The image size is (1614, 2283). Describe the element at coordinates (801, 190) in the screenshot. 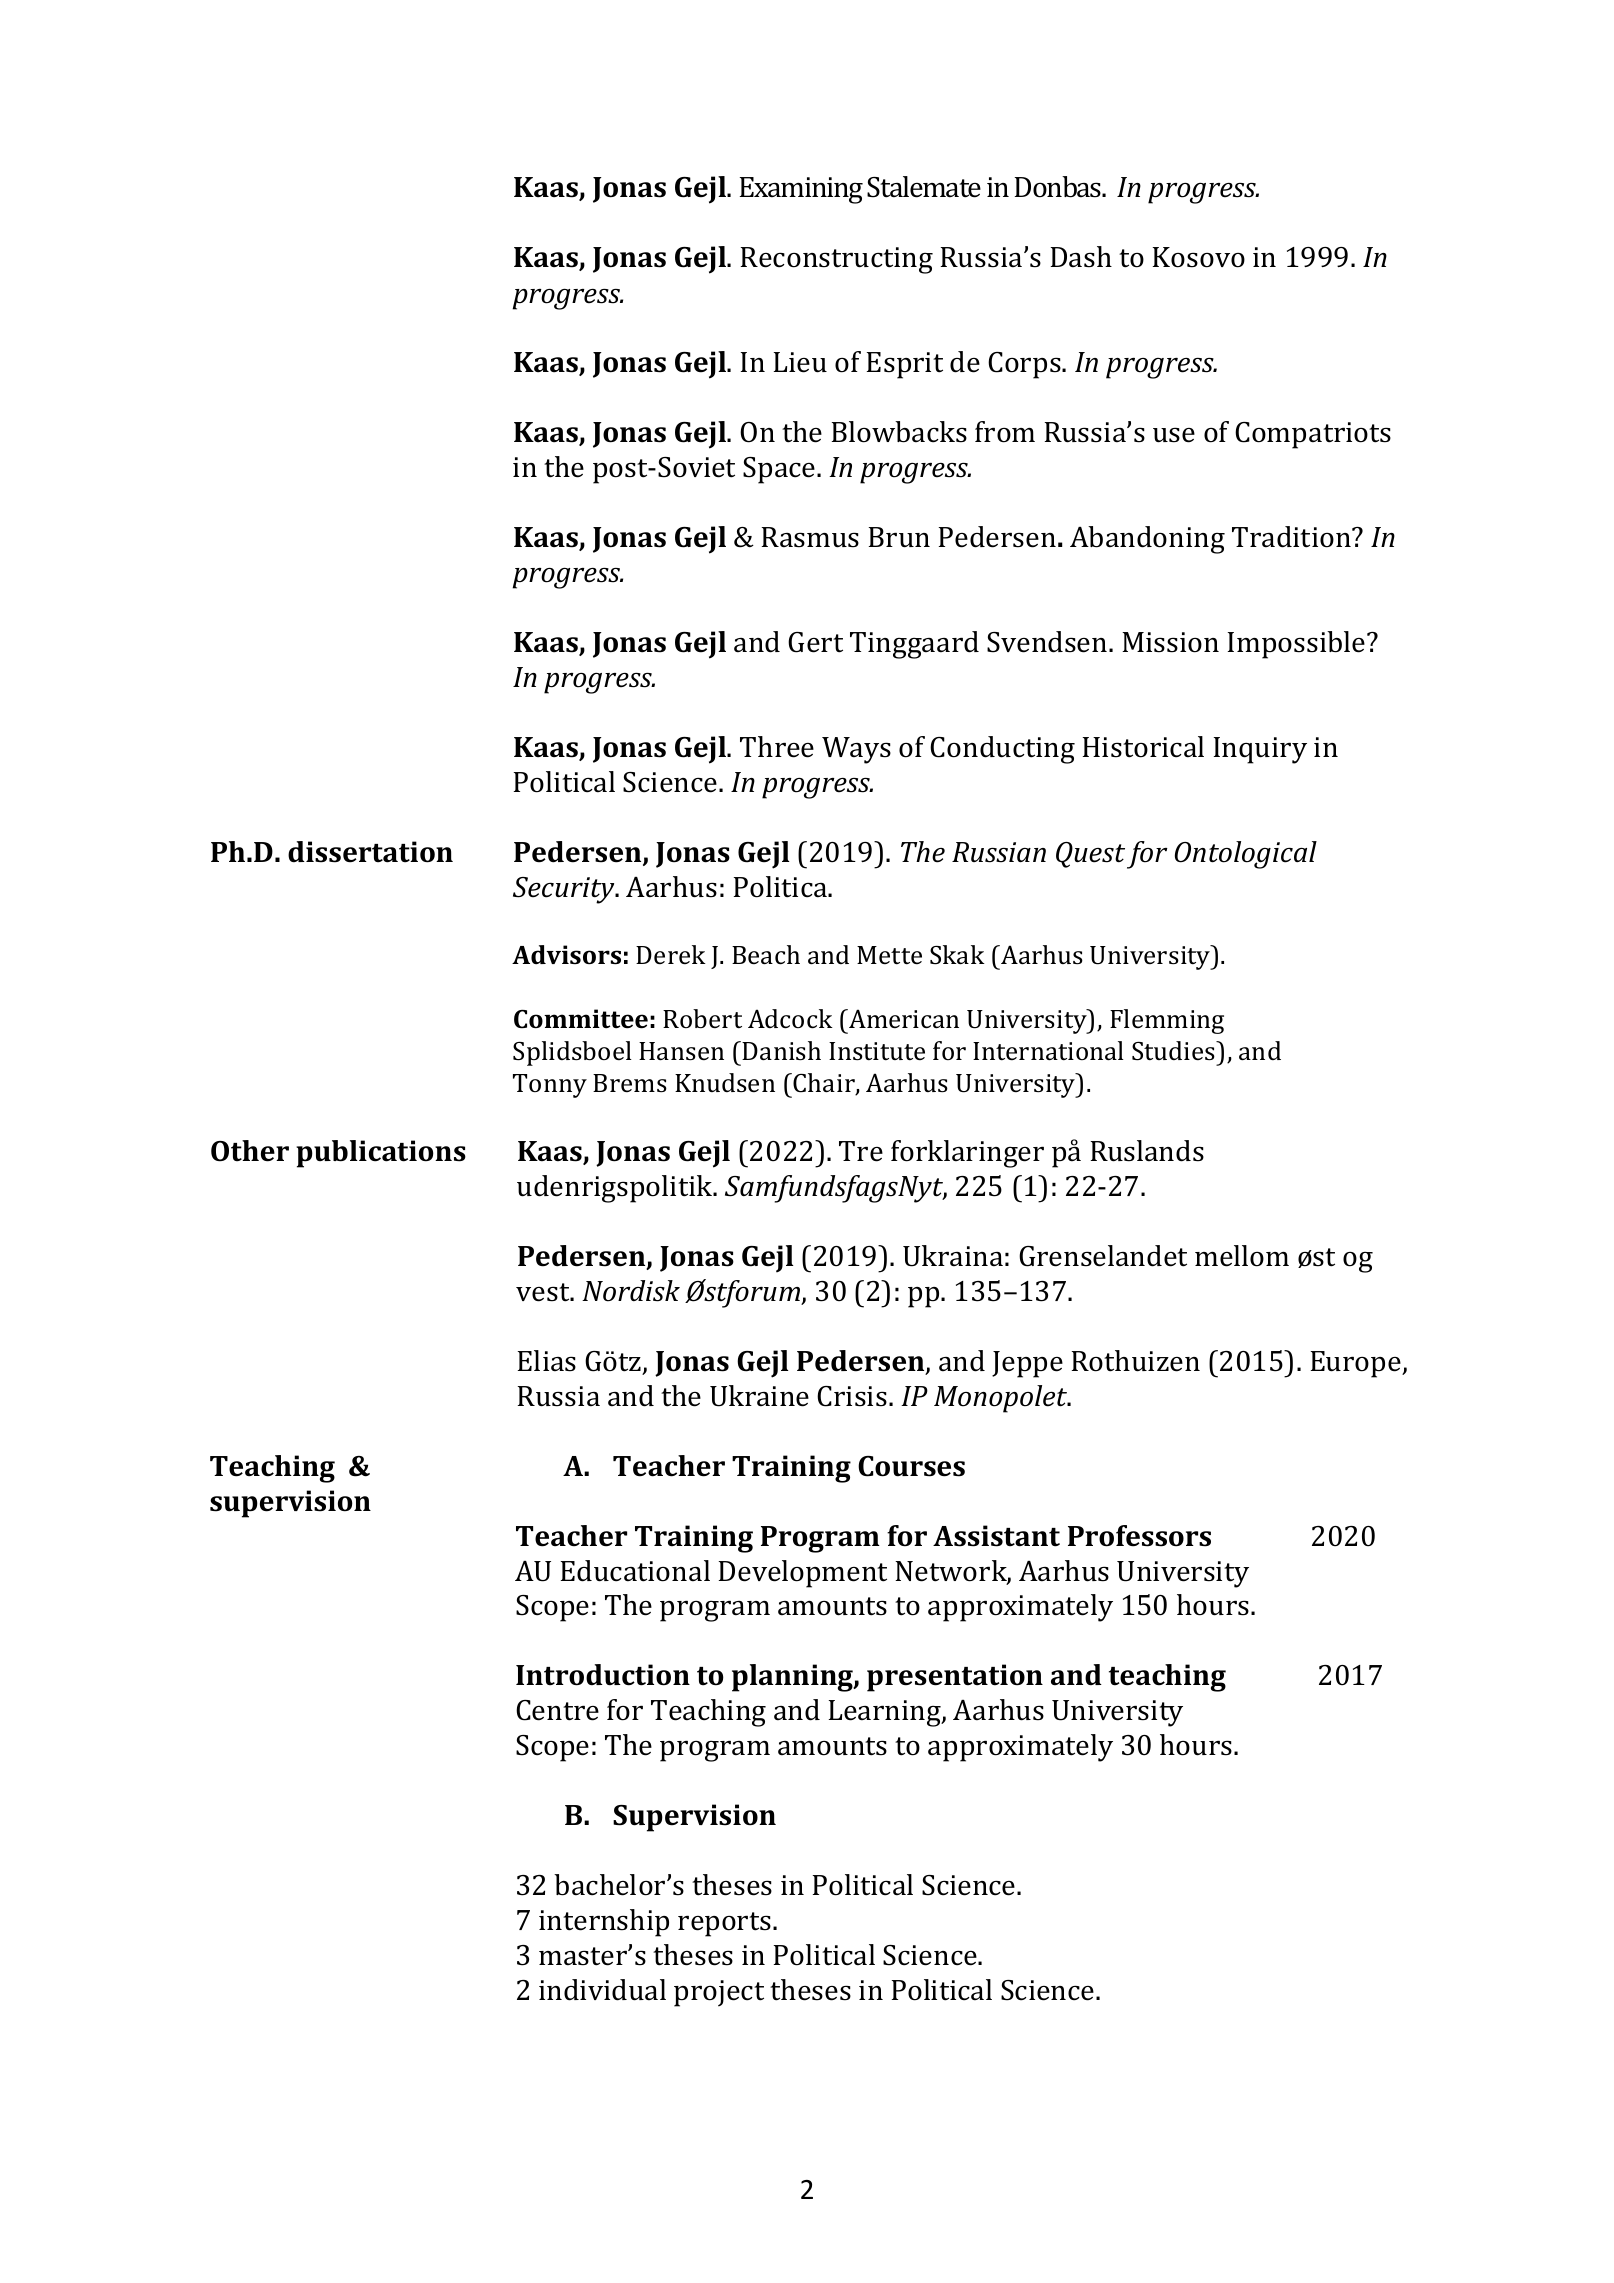

I see `Examining` at that location.
